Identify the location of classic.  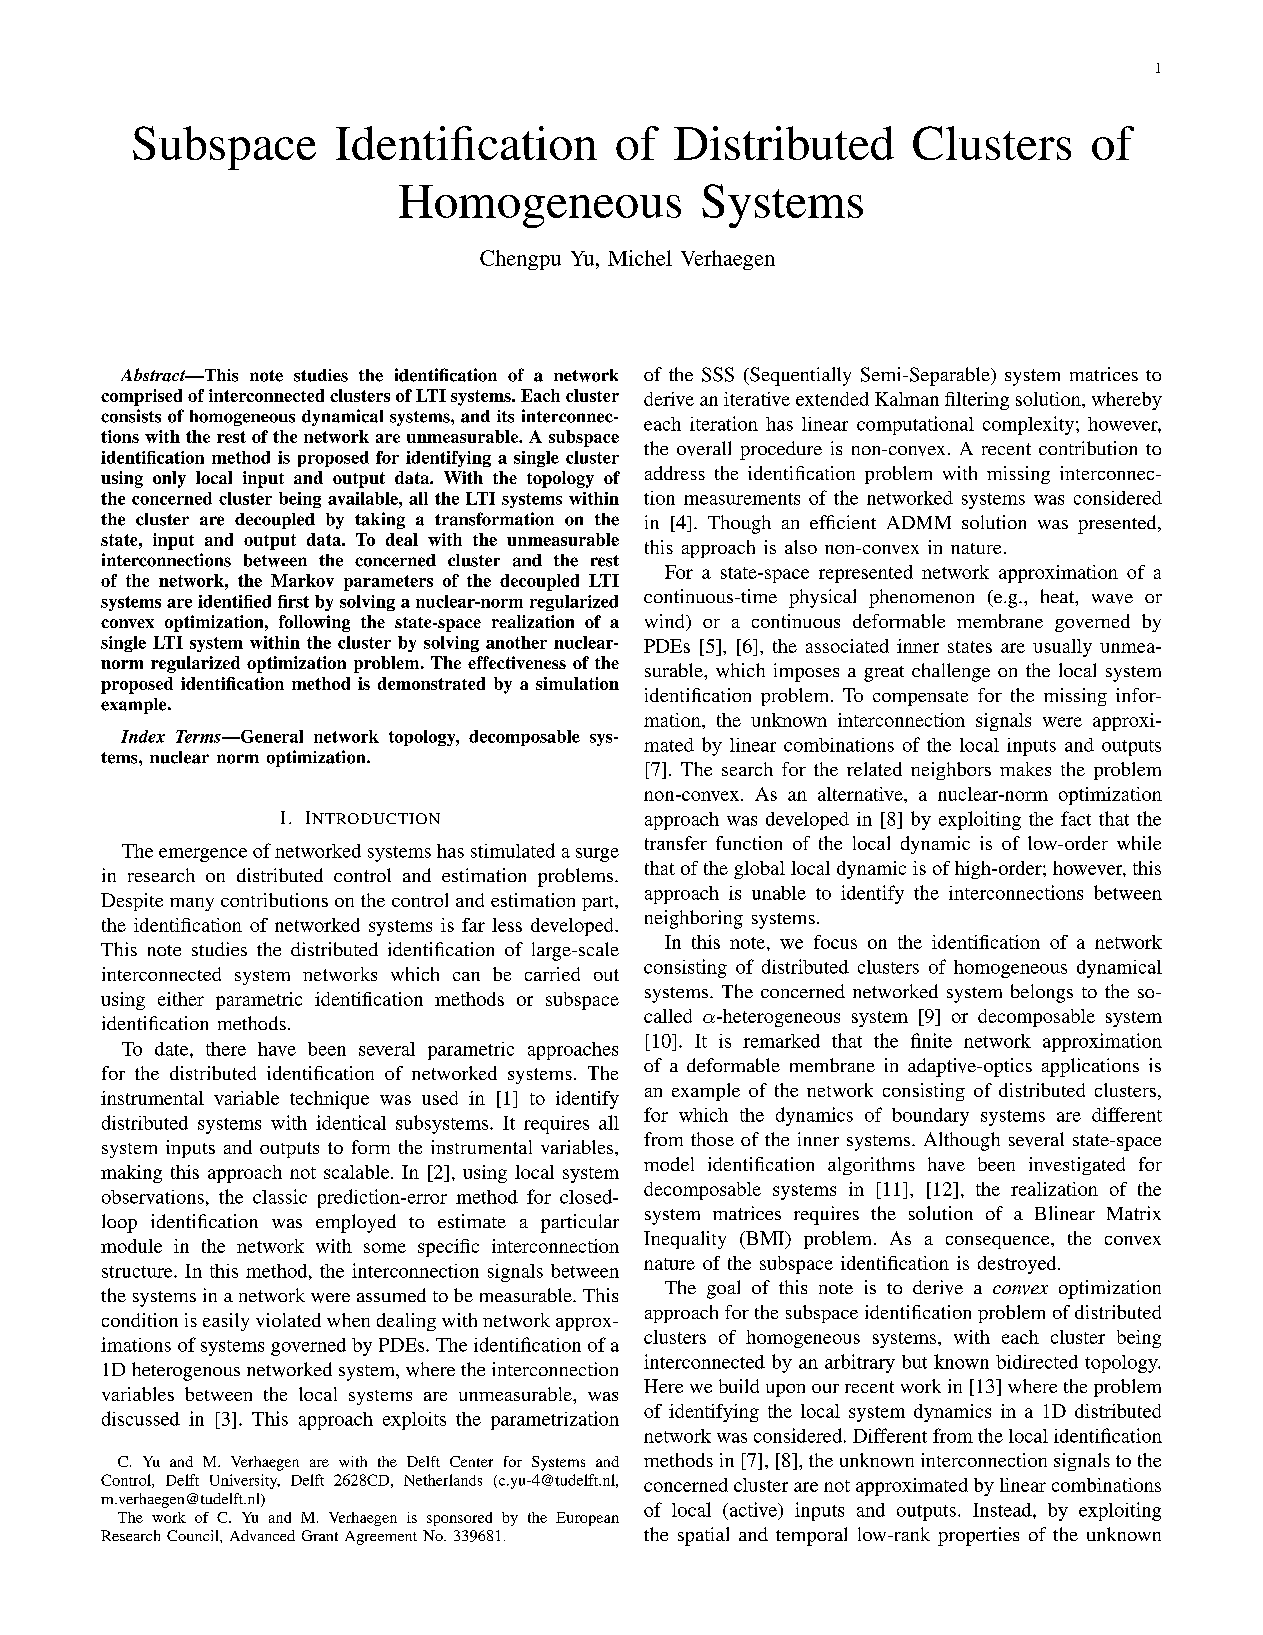
(280, 1196).
